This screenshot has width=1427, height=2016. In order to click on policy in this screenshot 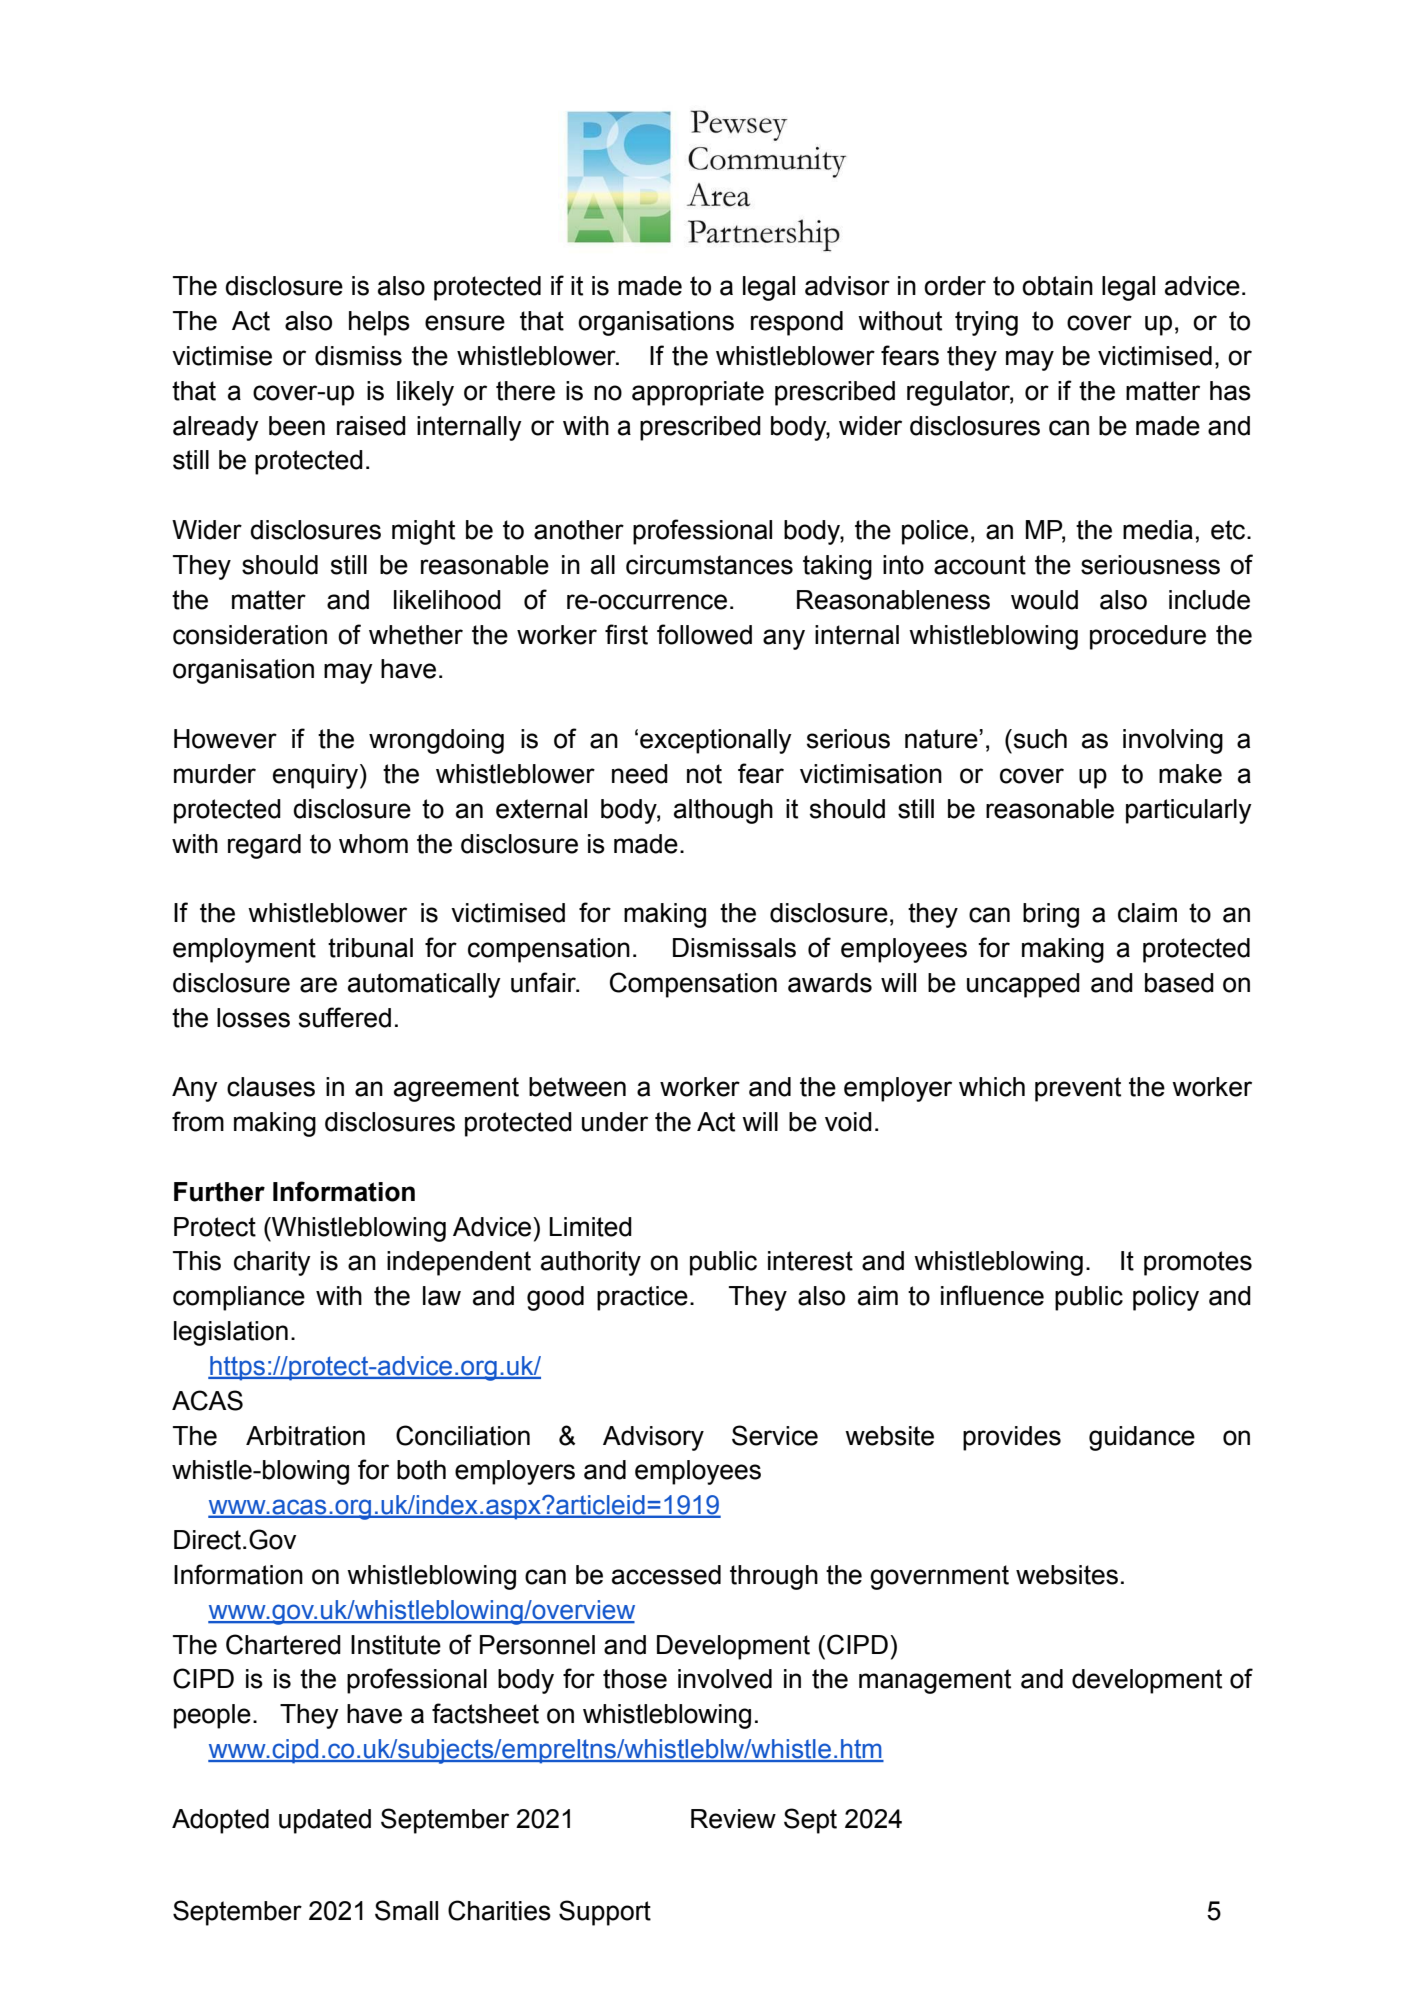, I will do `click(1166, 1298)`.
